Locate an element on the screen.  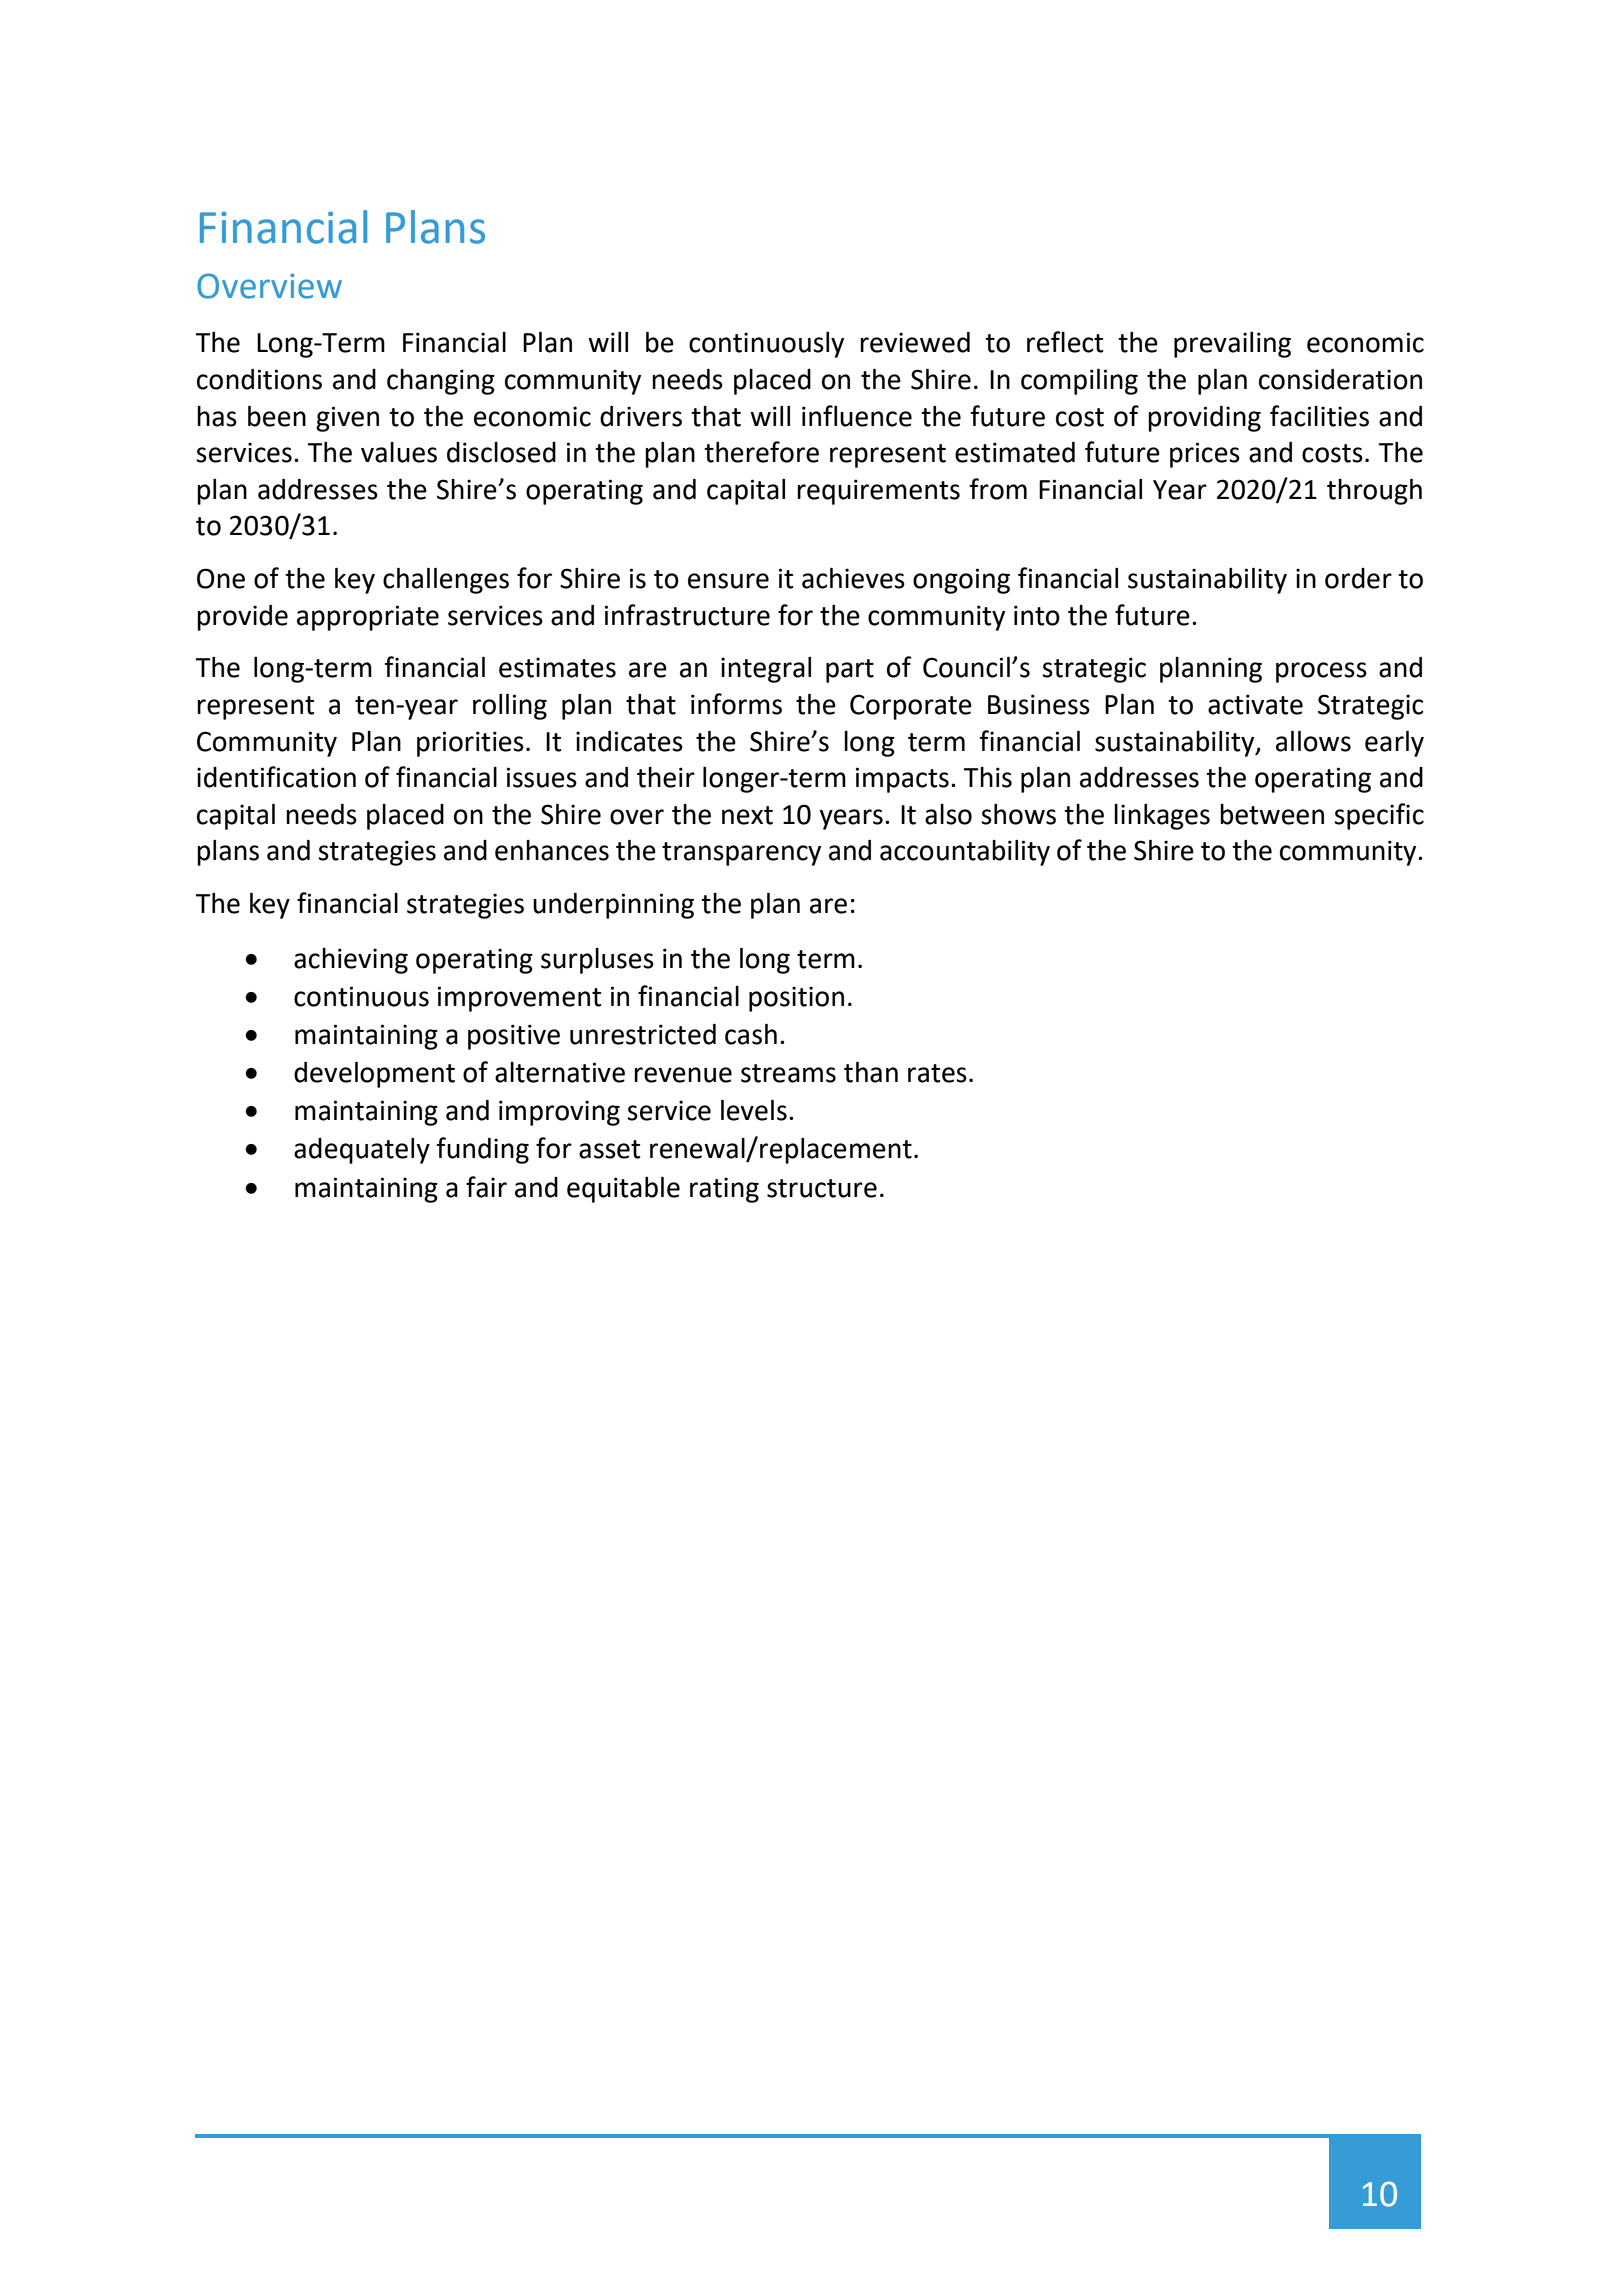
transparency is located at coordinates (741, 854).
